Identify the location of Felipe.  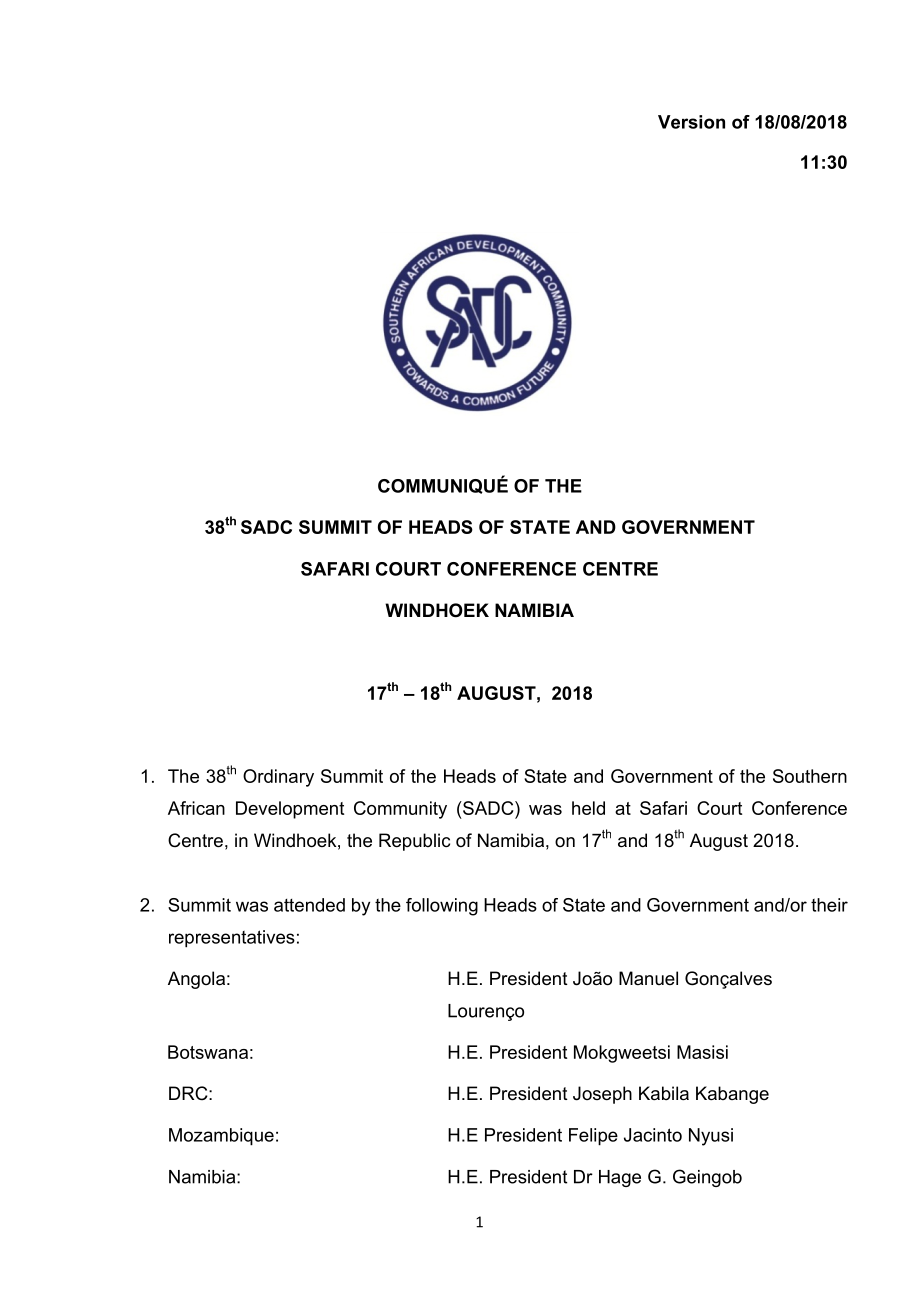
(593, 1137).
